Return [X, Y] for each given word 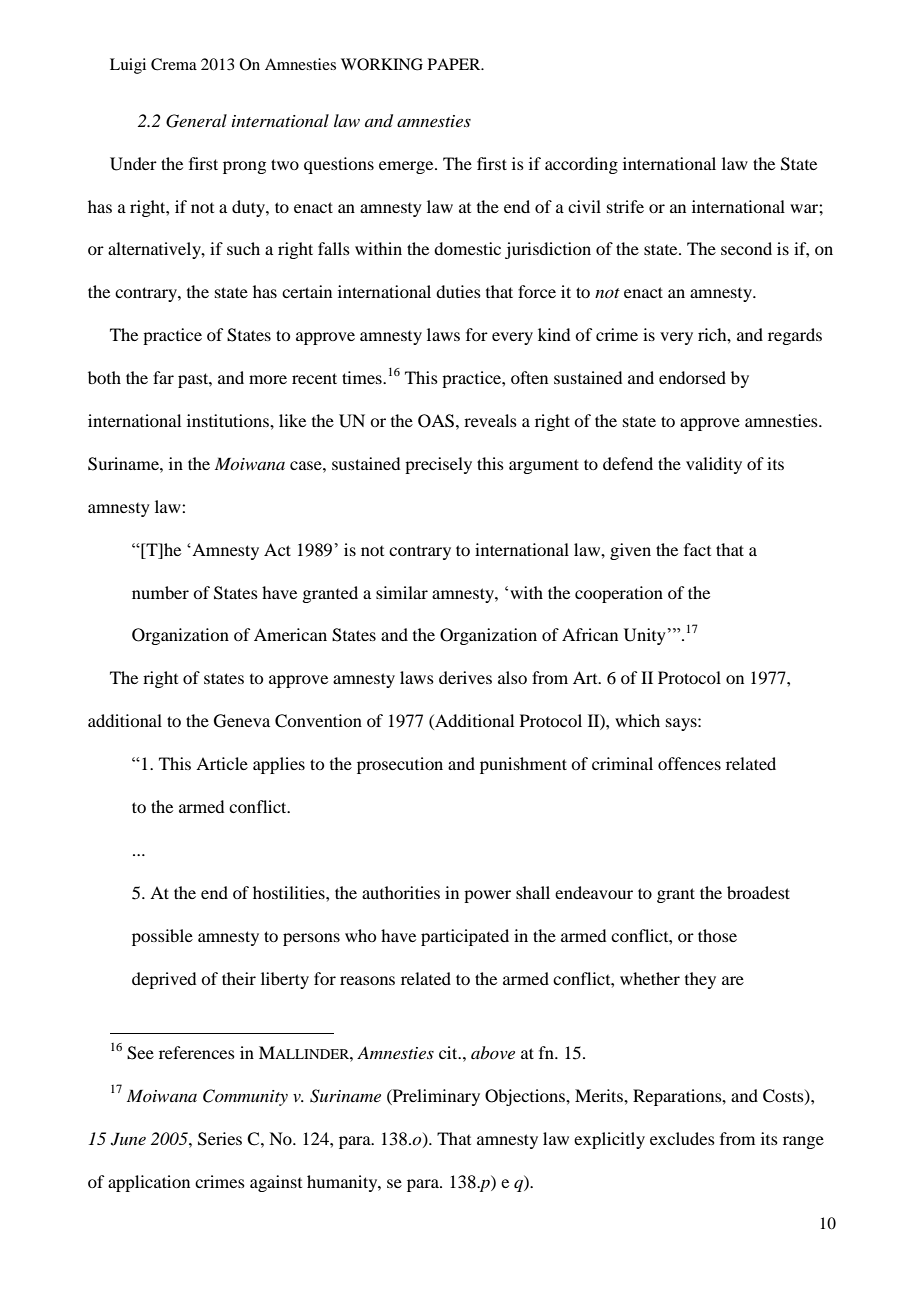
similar [402, 592]
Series [220, 1139]
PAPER [455, 64]
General [196, 121]
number [160, 592]
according [581, 165]
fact [697, 549]
